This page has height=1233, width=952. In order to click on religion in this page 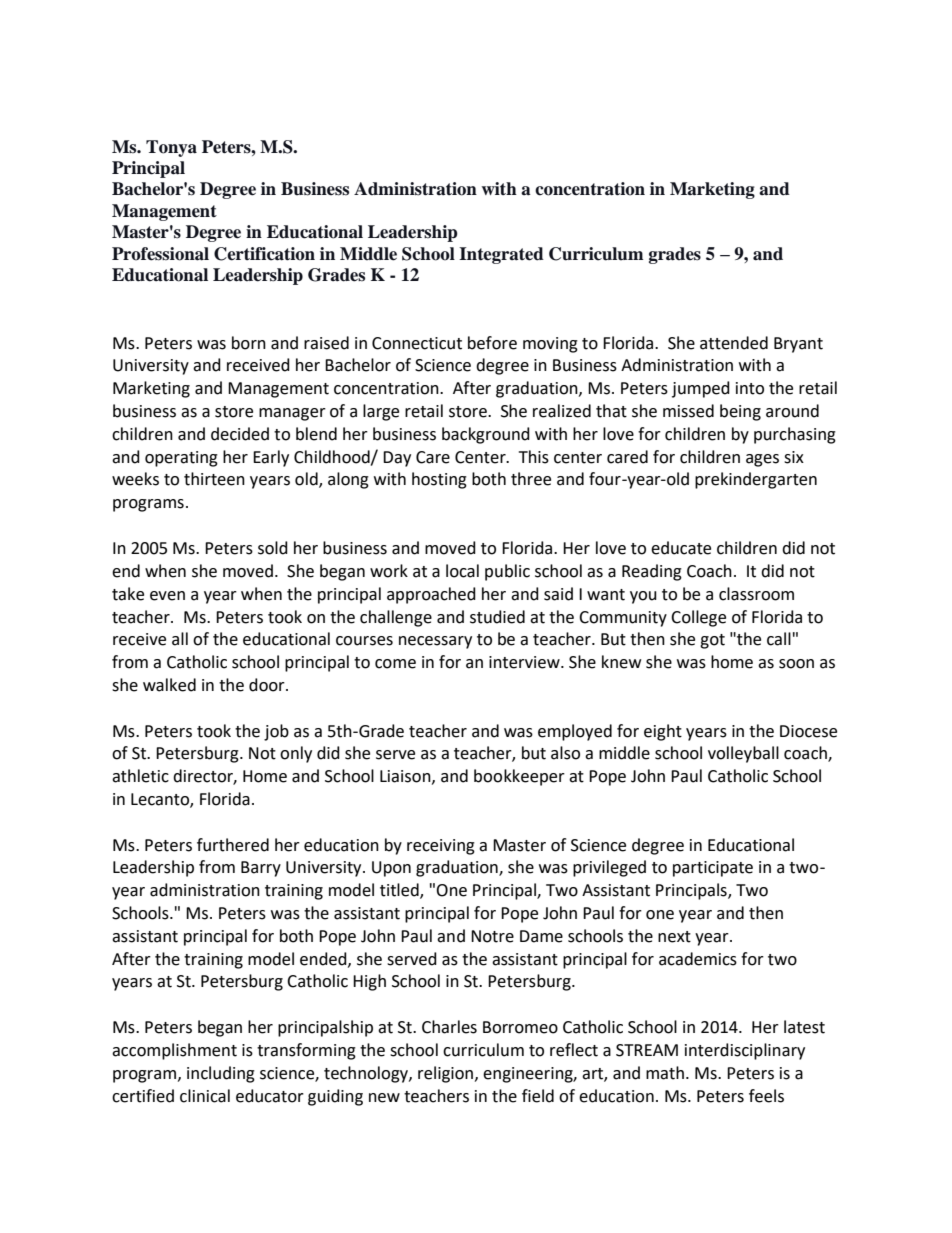, I will do `click(447, 1074)`.
